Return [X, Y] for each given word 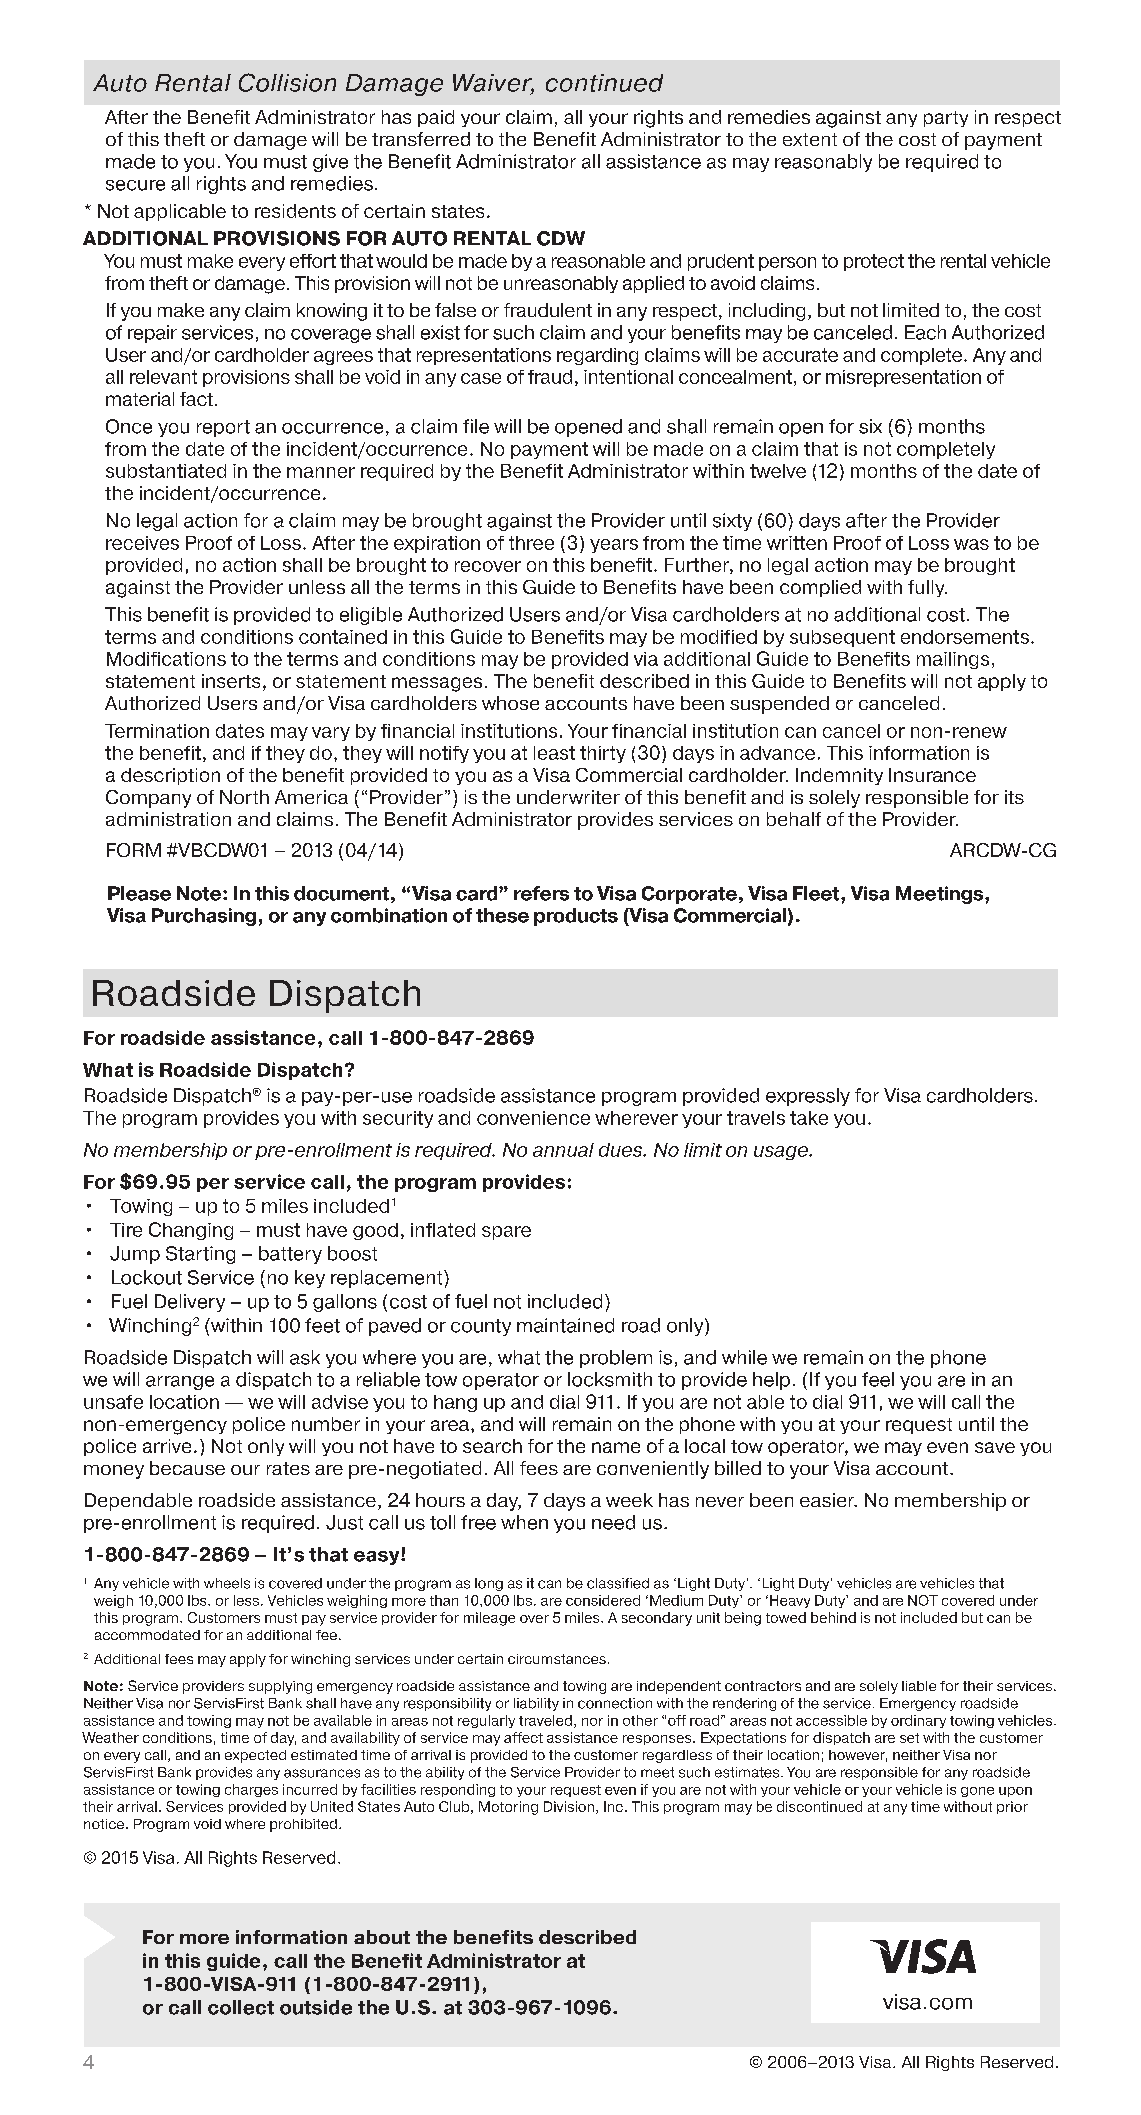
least [554, 753]
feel [878, 1379]
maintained [565, 1325]
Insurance [932, 775]
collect [241, 2007]
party [946, 119]
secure [135, 185]
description [170, 776]
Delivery [190, 1303]
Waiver [493, 84]
